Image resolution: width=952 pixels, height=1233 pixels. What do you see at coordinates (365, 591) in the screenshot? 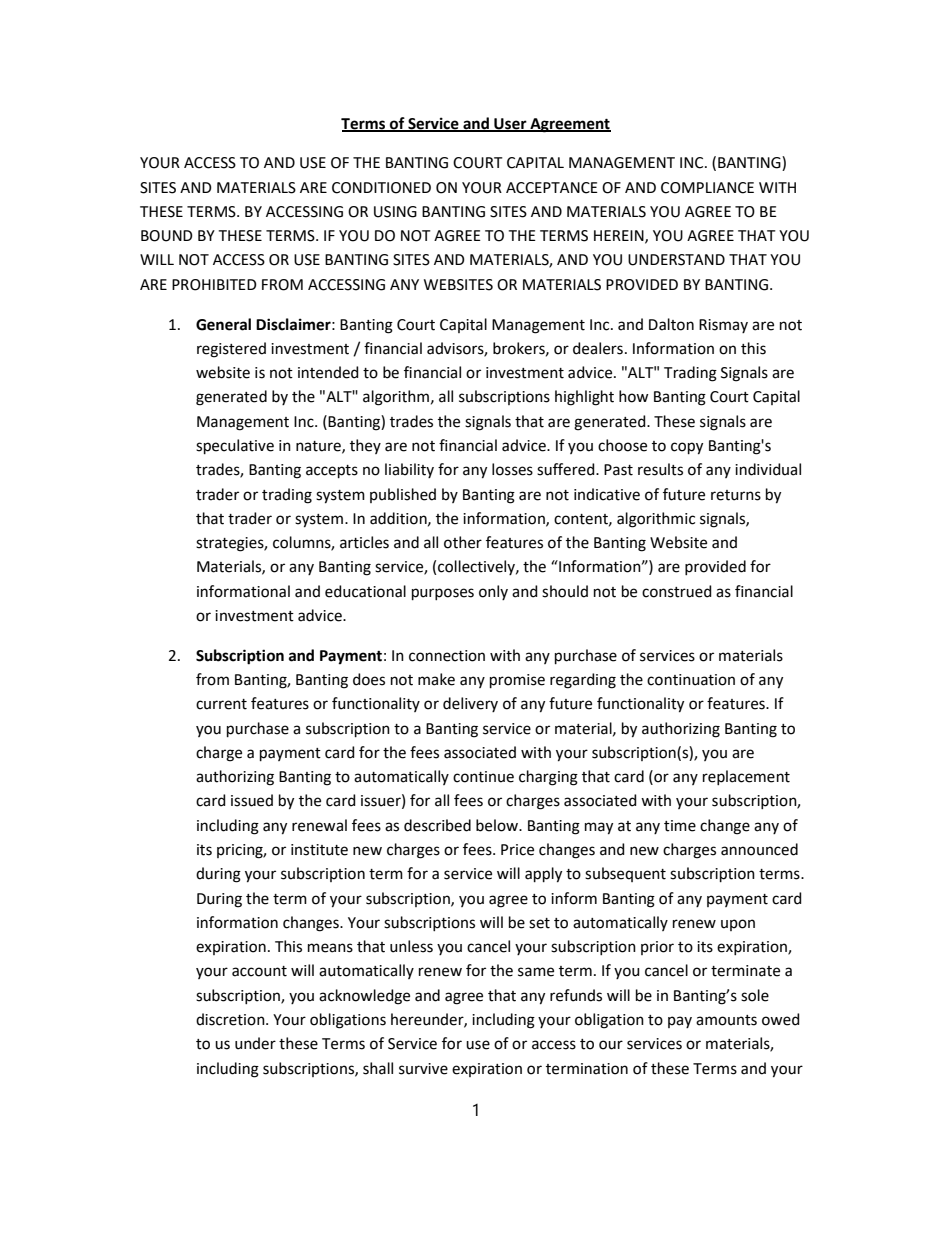
I see `educational` at bounding box center [365, 591].
